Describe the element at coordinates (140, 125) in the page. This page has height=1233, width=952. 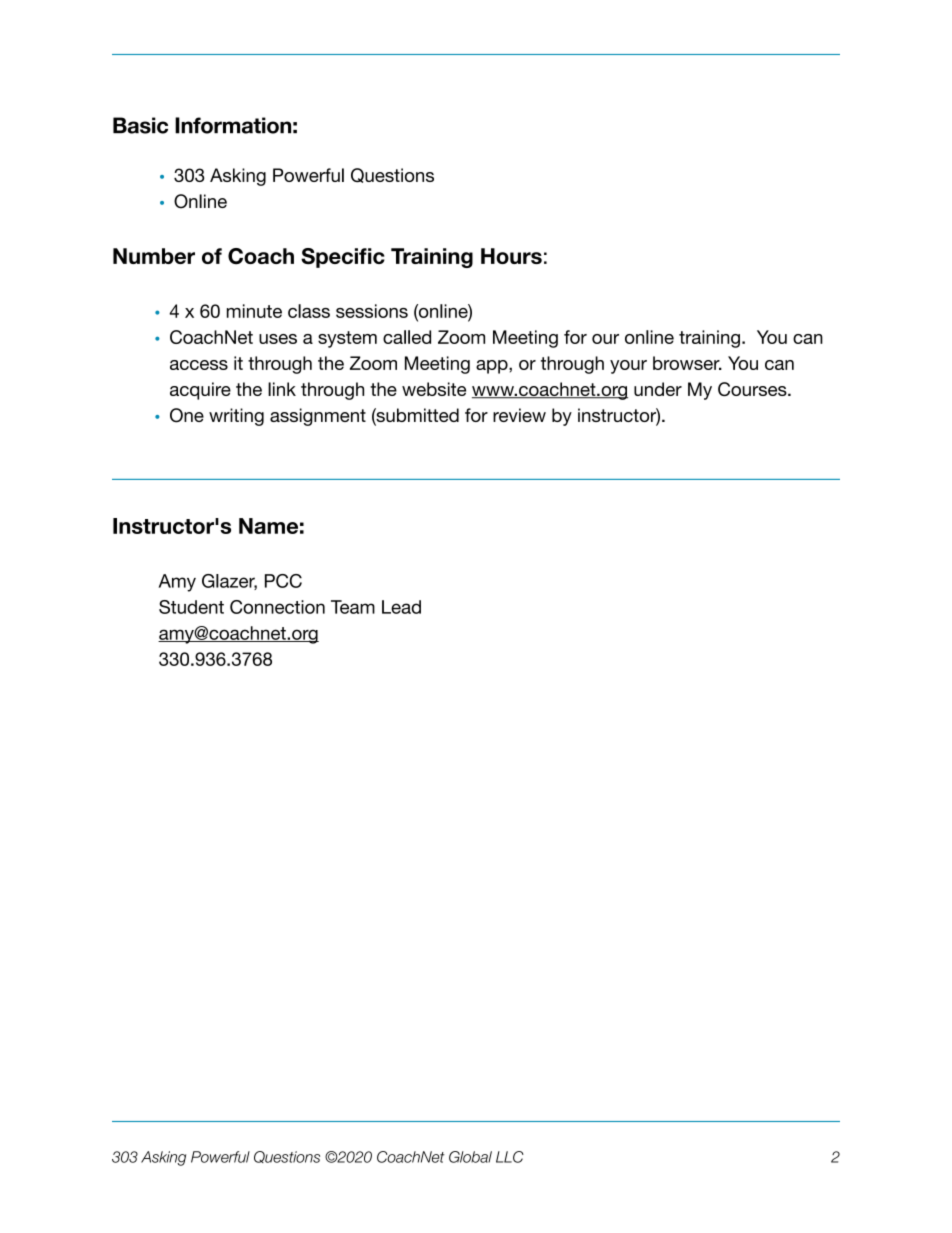
I see `Basic` at that location.
